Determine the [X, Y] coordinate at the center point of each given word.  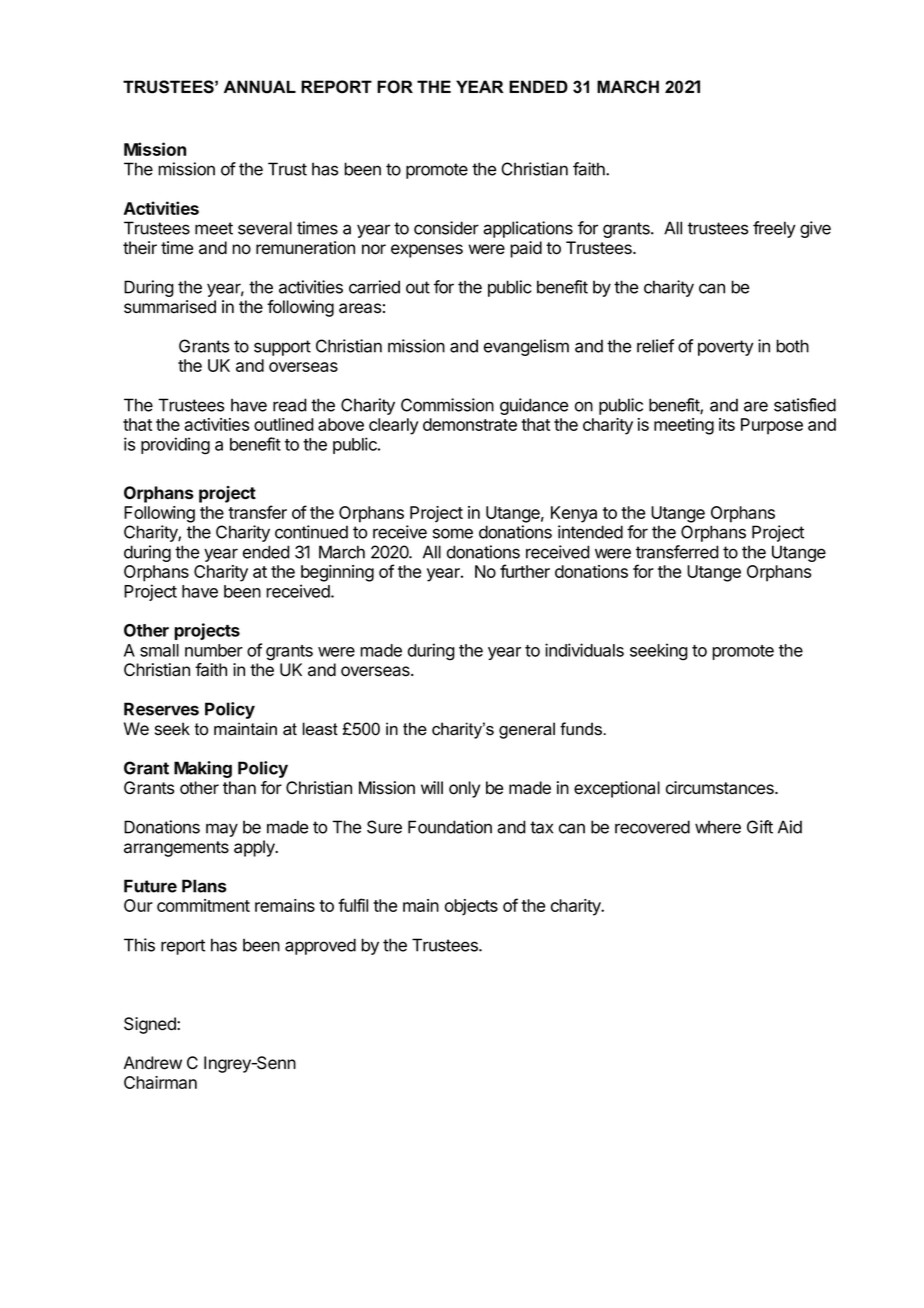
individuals [584, 650]
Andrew [153, 1063]
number [214, 650]
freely [774, 229]
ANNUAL [260, 87]
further [525, 571]
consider [446, 228]
